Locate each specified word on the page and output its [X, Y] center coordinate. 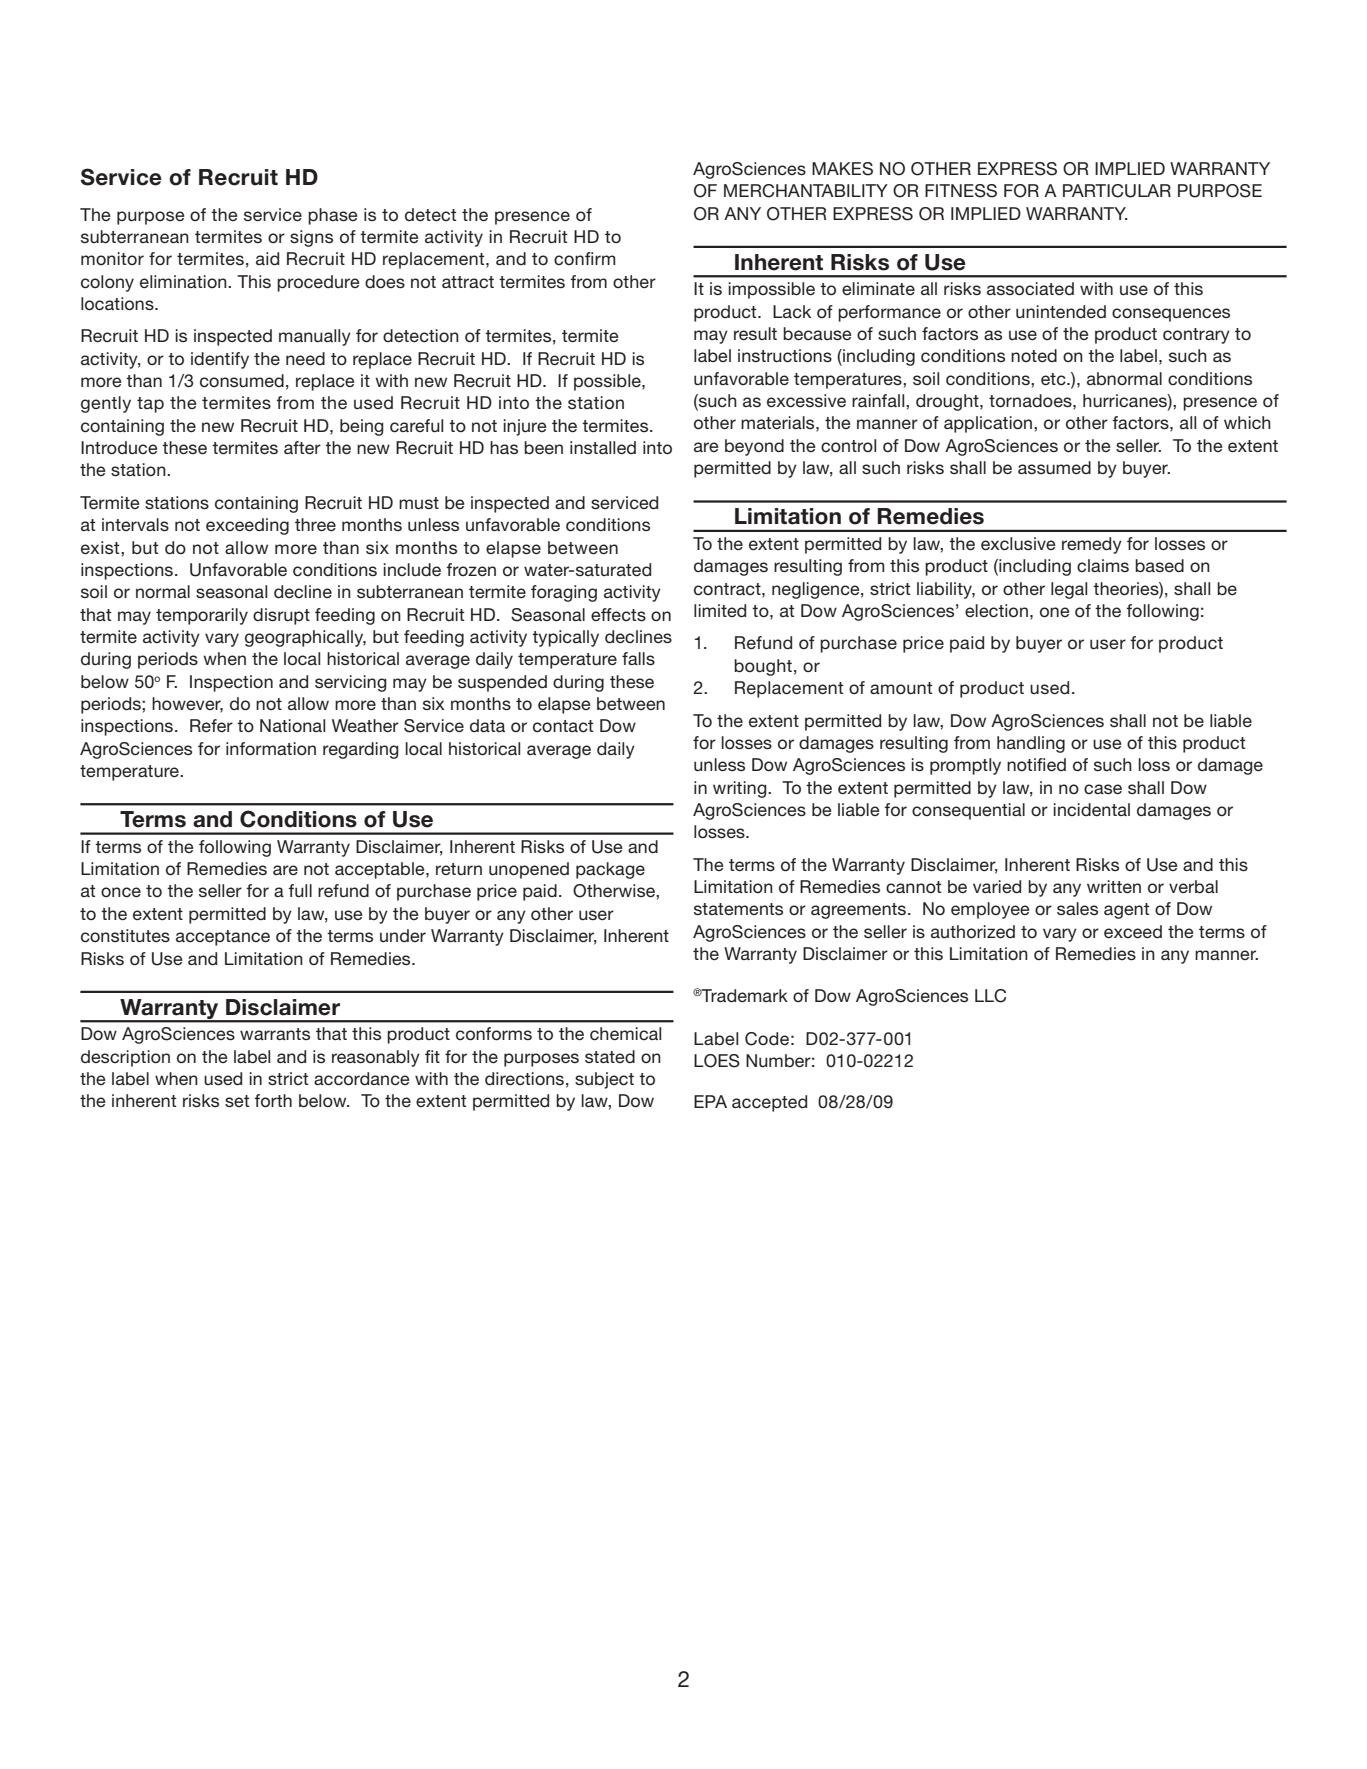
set [237, 1101]
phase [333, 216]
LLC [990, 996]
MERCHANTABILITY [806, 191]
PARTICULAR [1117, 191]
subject [604, 1080]
